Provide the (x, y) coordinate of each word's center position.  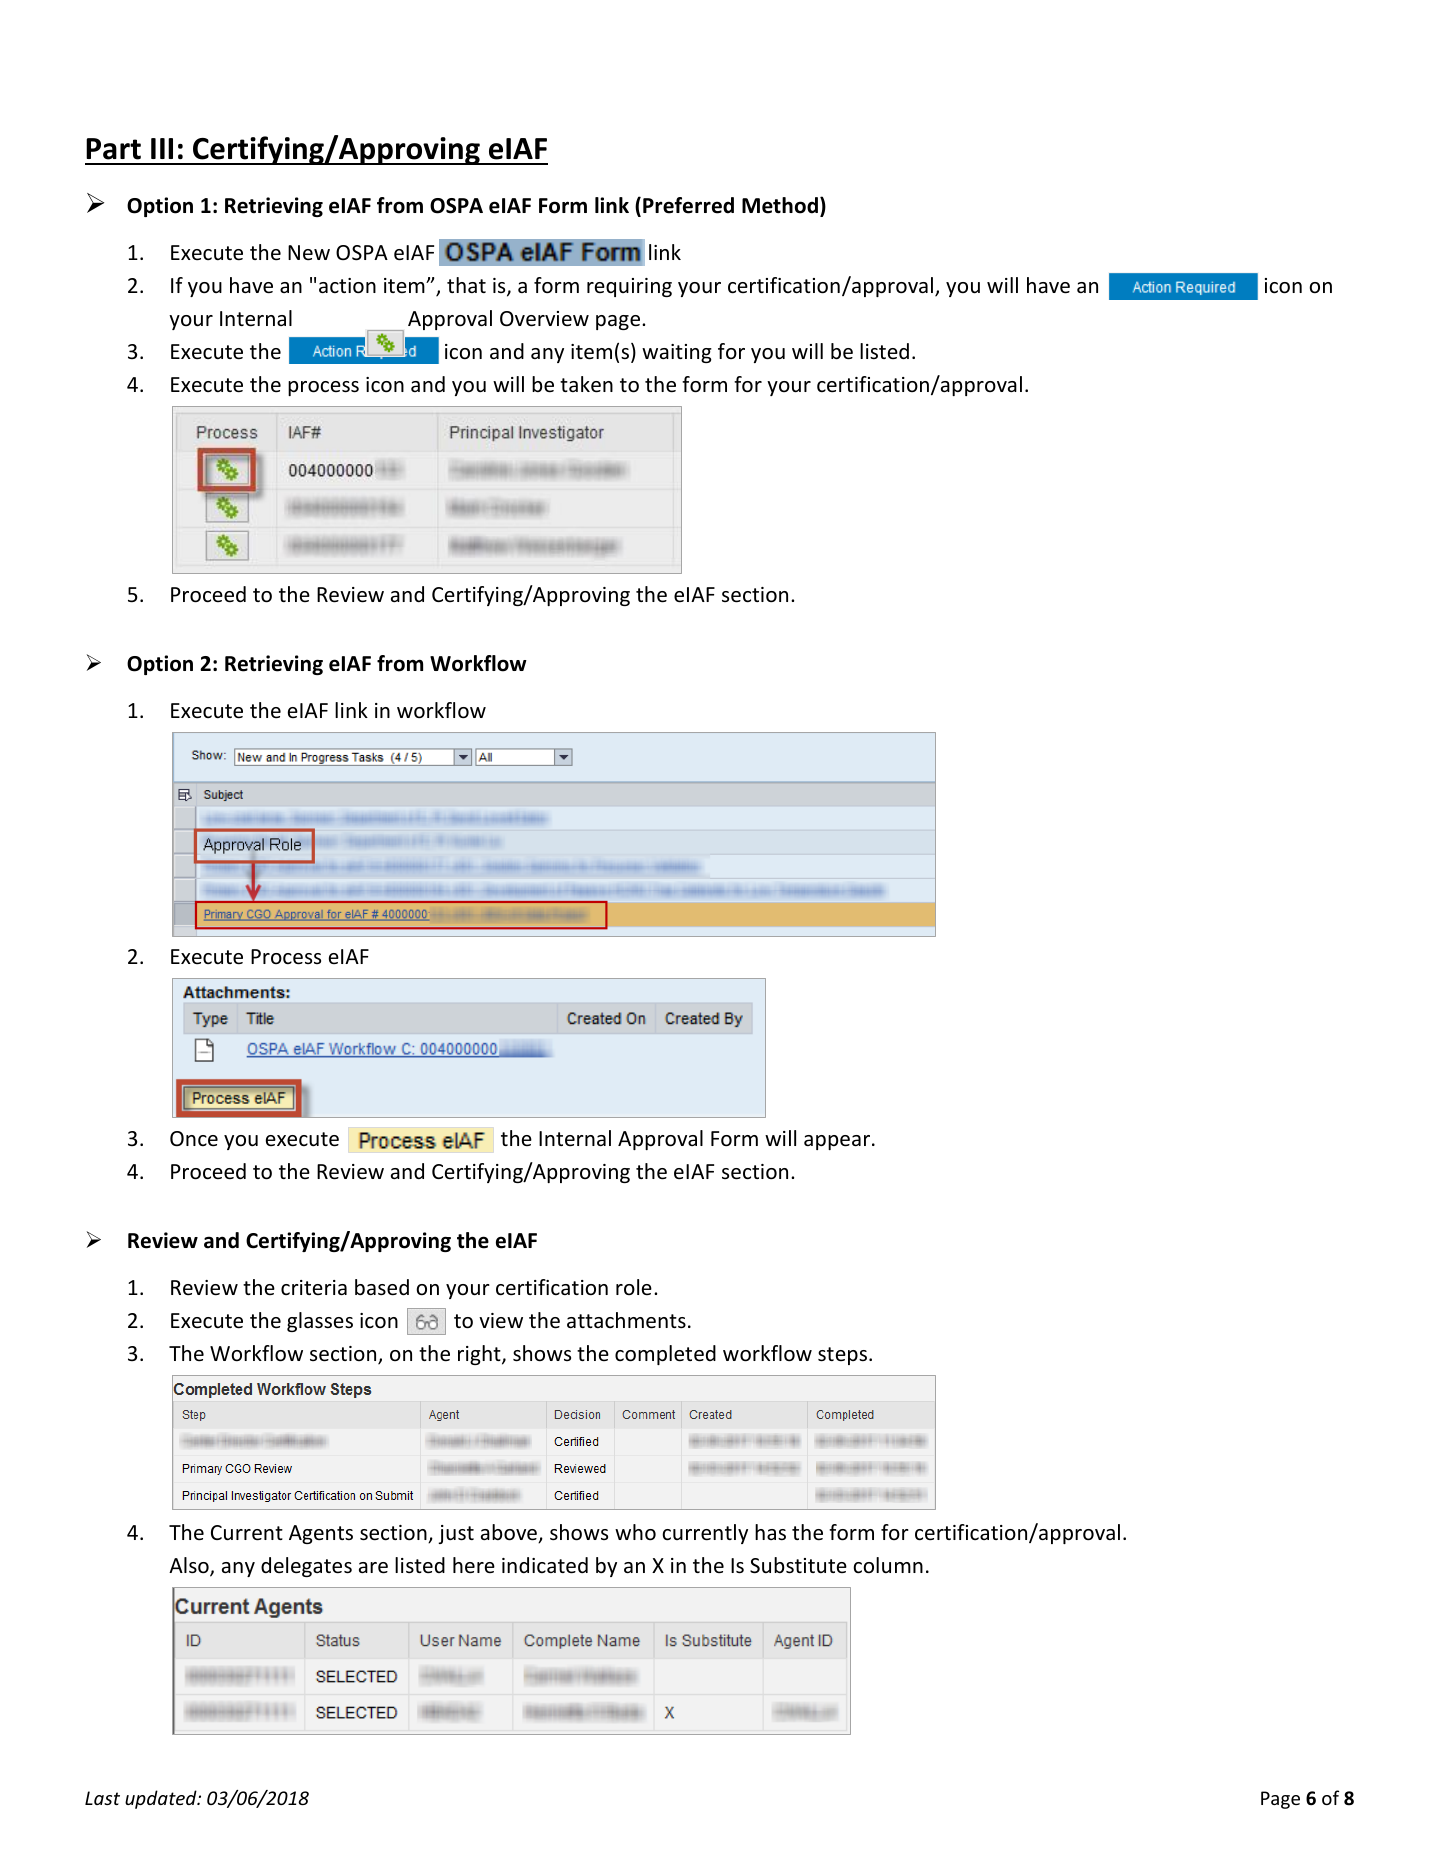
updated (162, 1799)
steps (842, 1356)
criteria (314, 1287)
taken (586, 384)
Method (780, 205)
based (382, 1287)
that (466, 285)
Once (194, 1139)
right (480, 1355)
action (347, 286)
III (162, 148)
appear (838, 1142)
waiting (677, 353)
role (634, 1287)
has (770, 1532)
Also (190, 1566)
